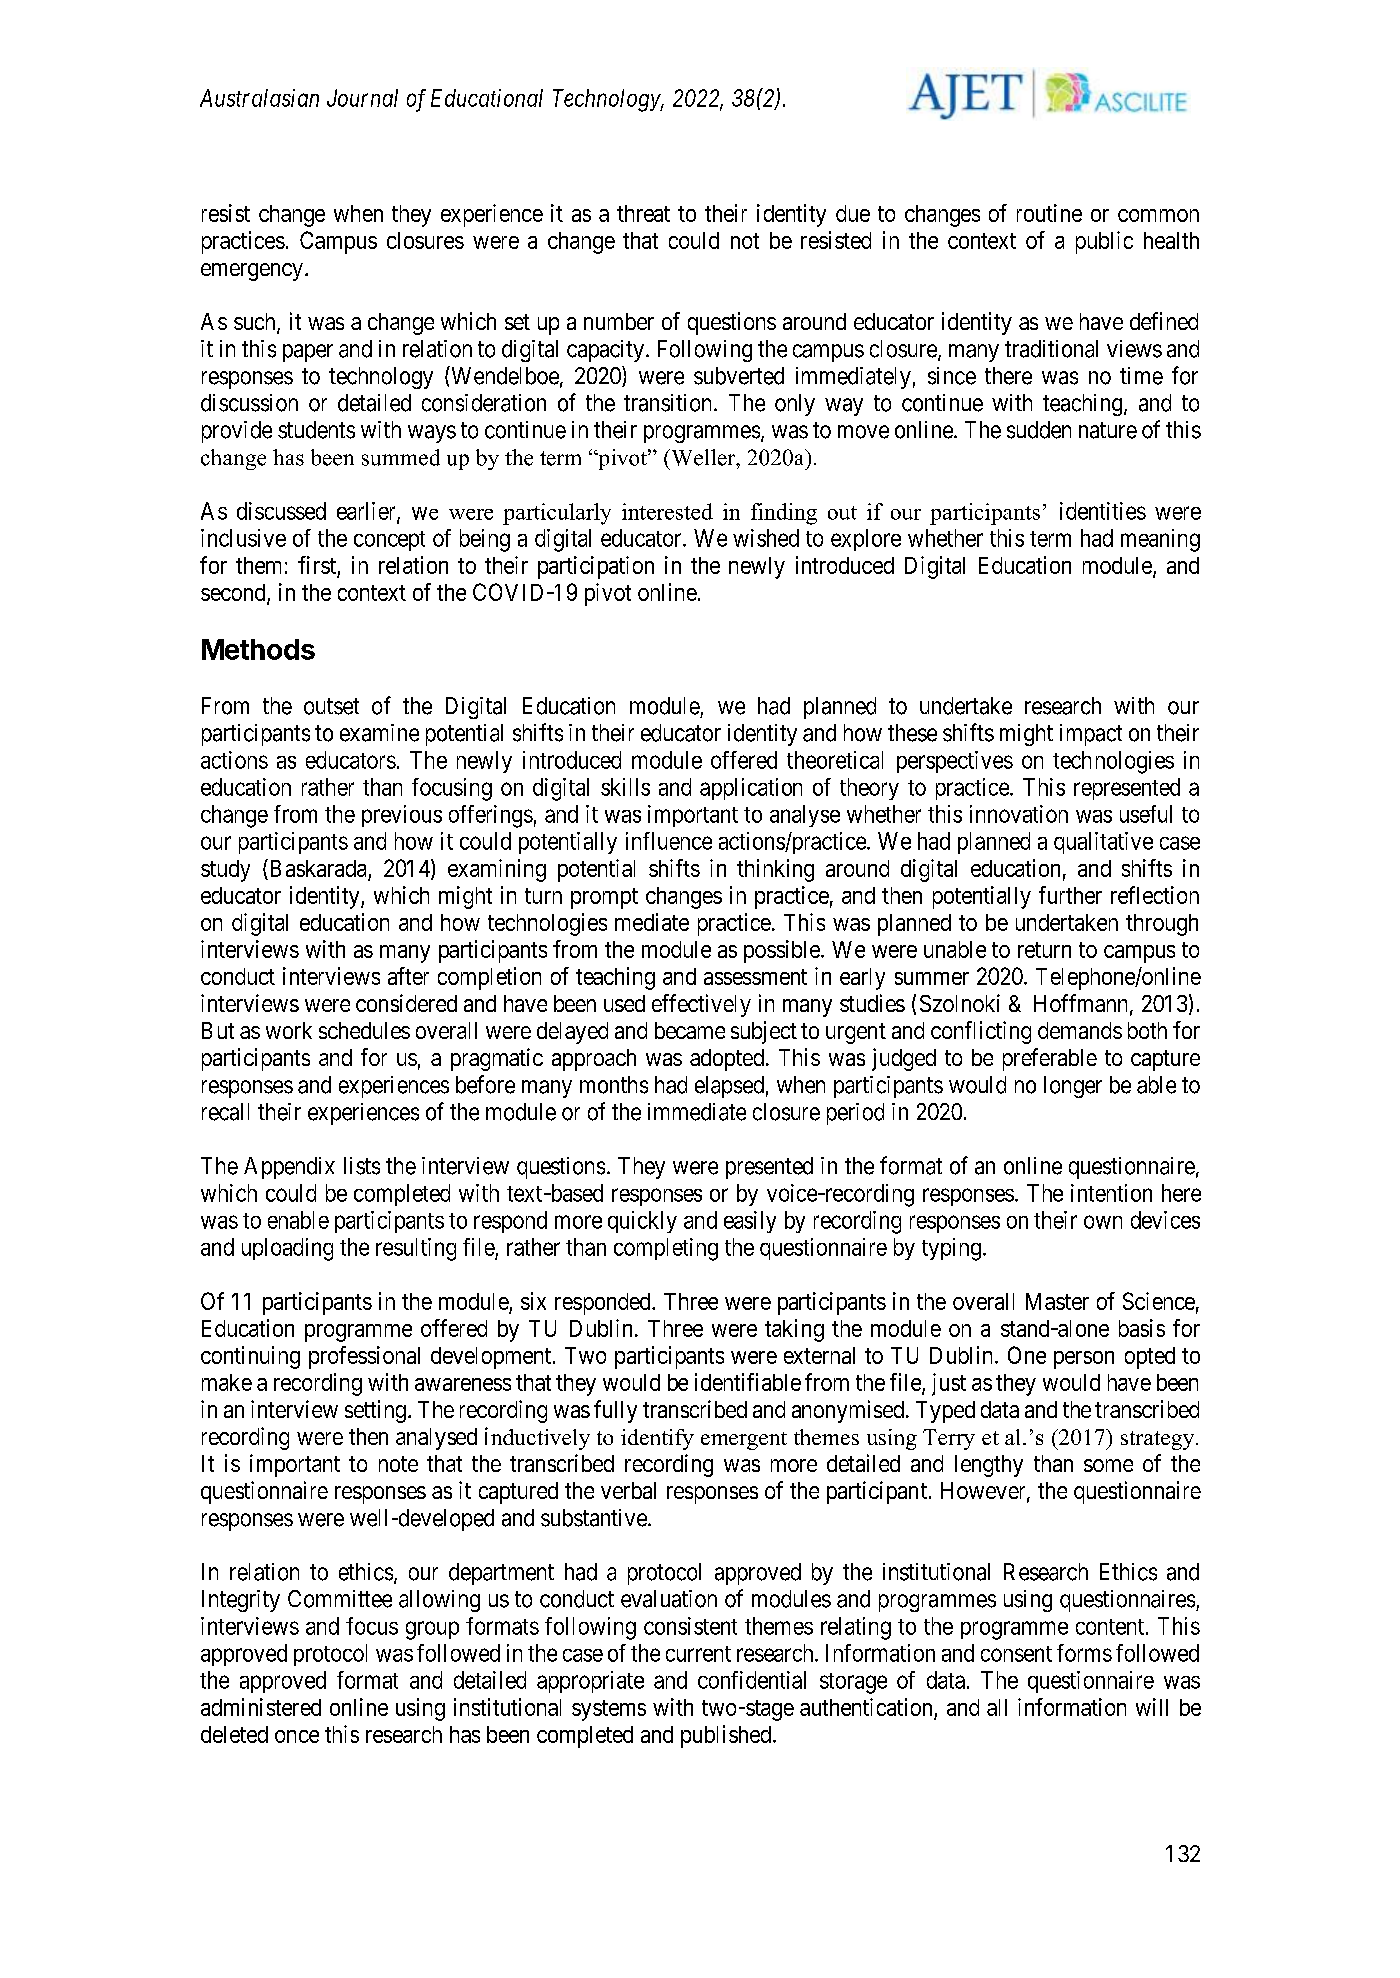 The width and height of the screenshot is (1400, 1978). Describe the element at coordinates (1103, 511) in the screenshot. I see `identities` at that location.
